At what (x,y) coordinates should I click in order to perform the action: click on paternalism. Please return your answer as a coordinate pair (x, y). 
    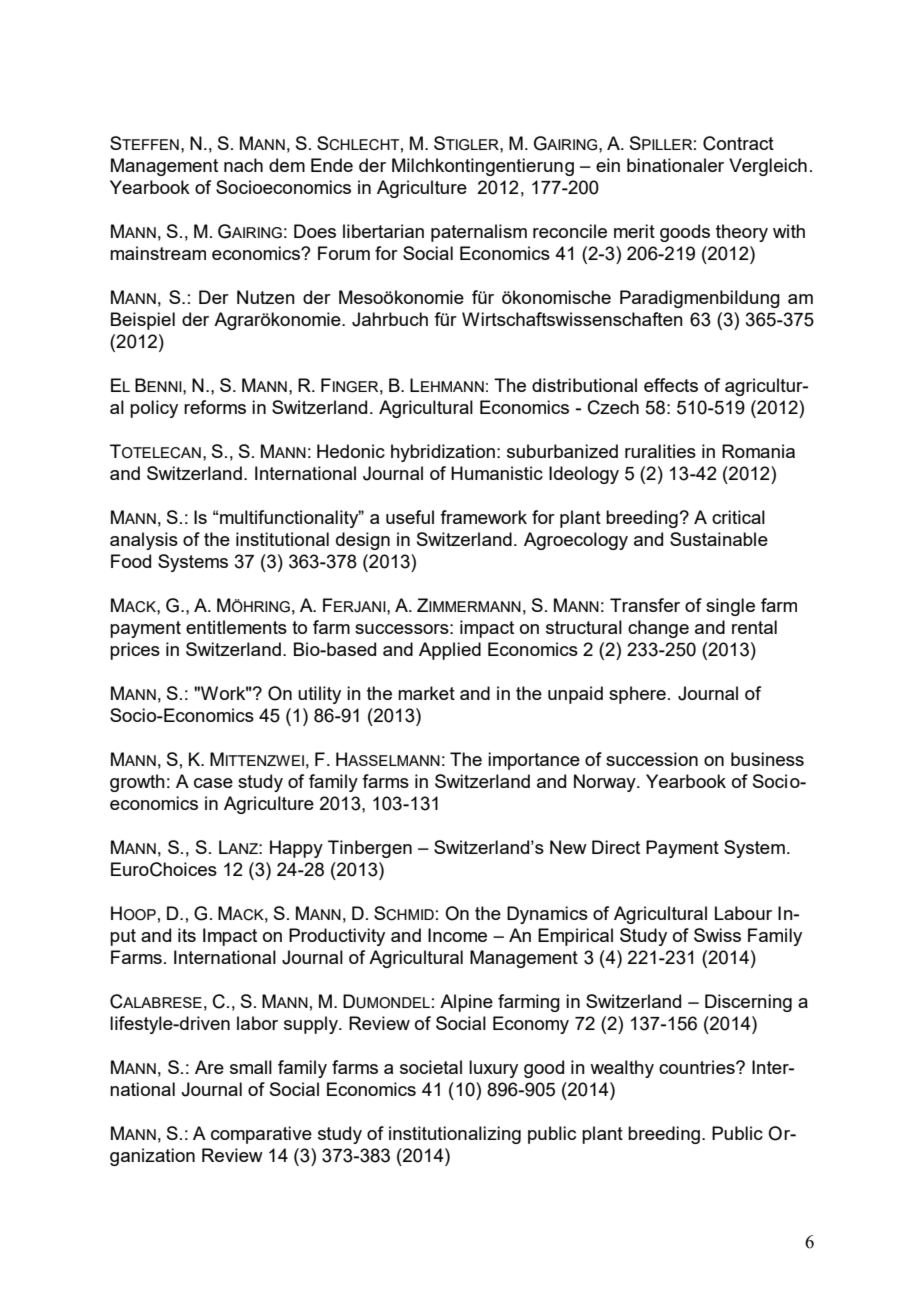
    Looking at the image, I should click on (479, 233).
